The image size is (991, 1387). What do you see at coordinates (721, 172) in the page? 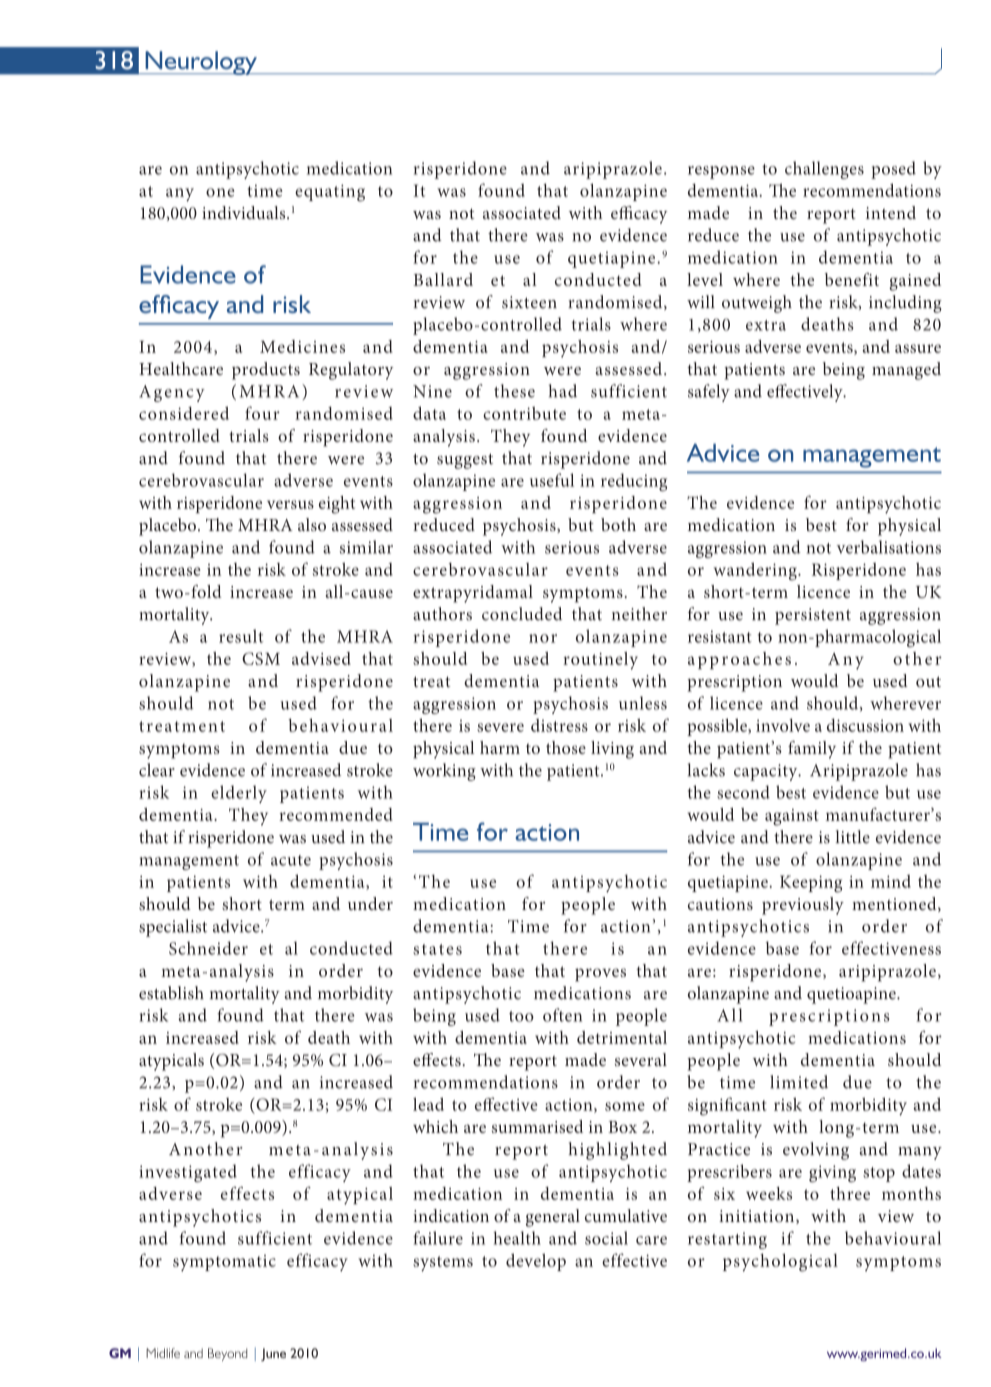
I see `response` at bounding box center [721, 172].
